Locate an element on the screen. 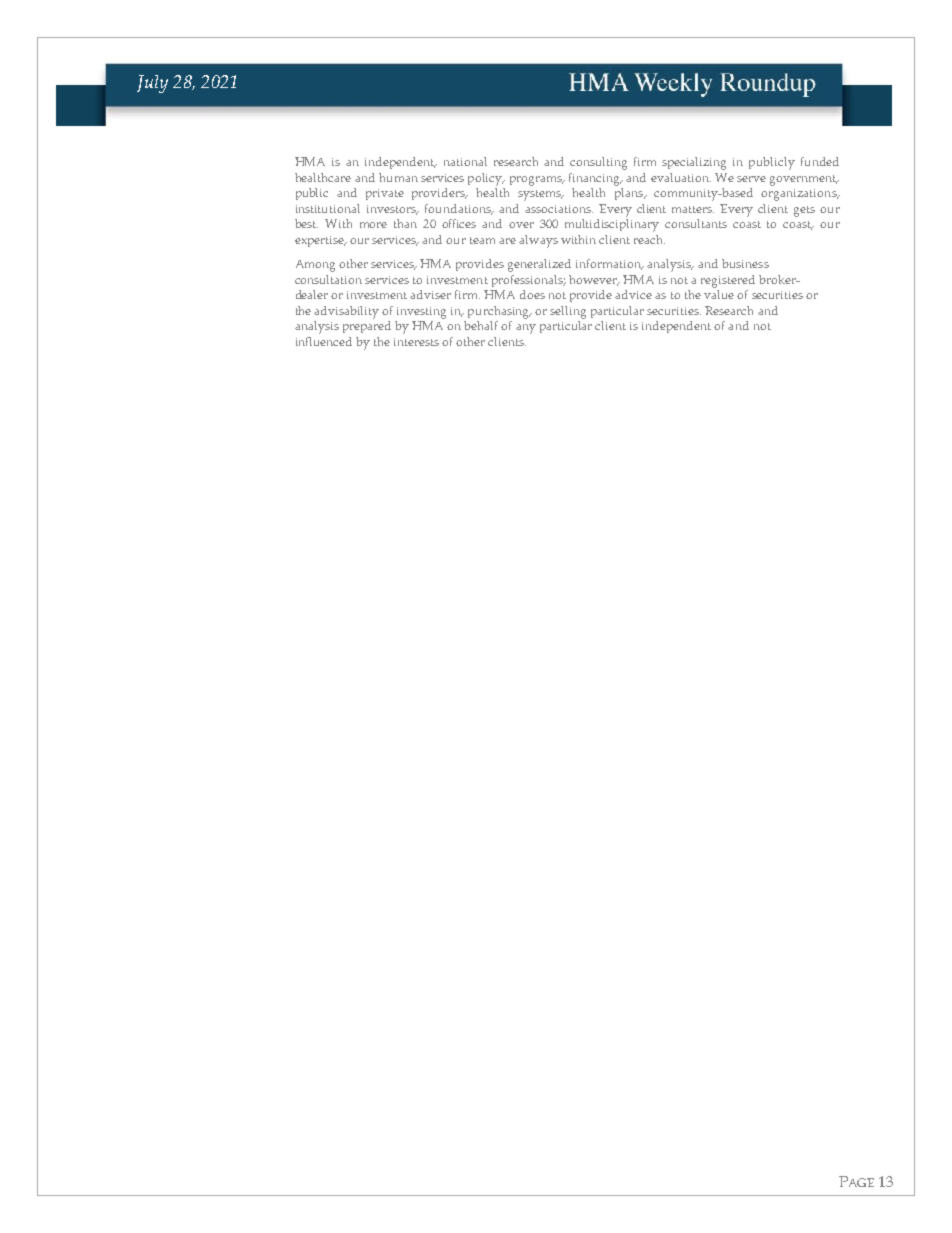 The height and width of the screenshot is (1233, 952). human is located at coordinates (398, 177).
